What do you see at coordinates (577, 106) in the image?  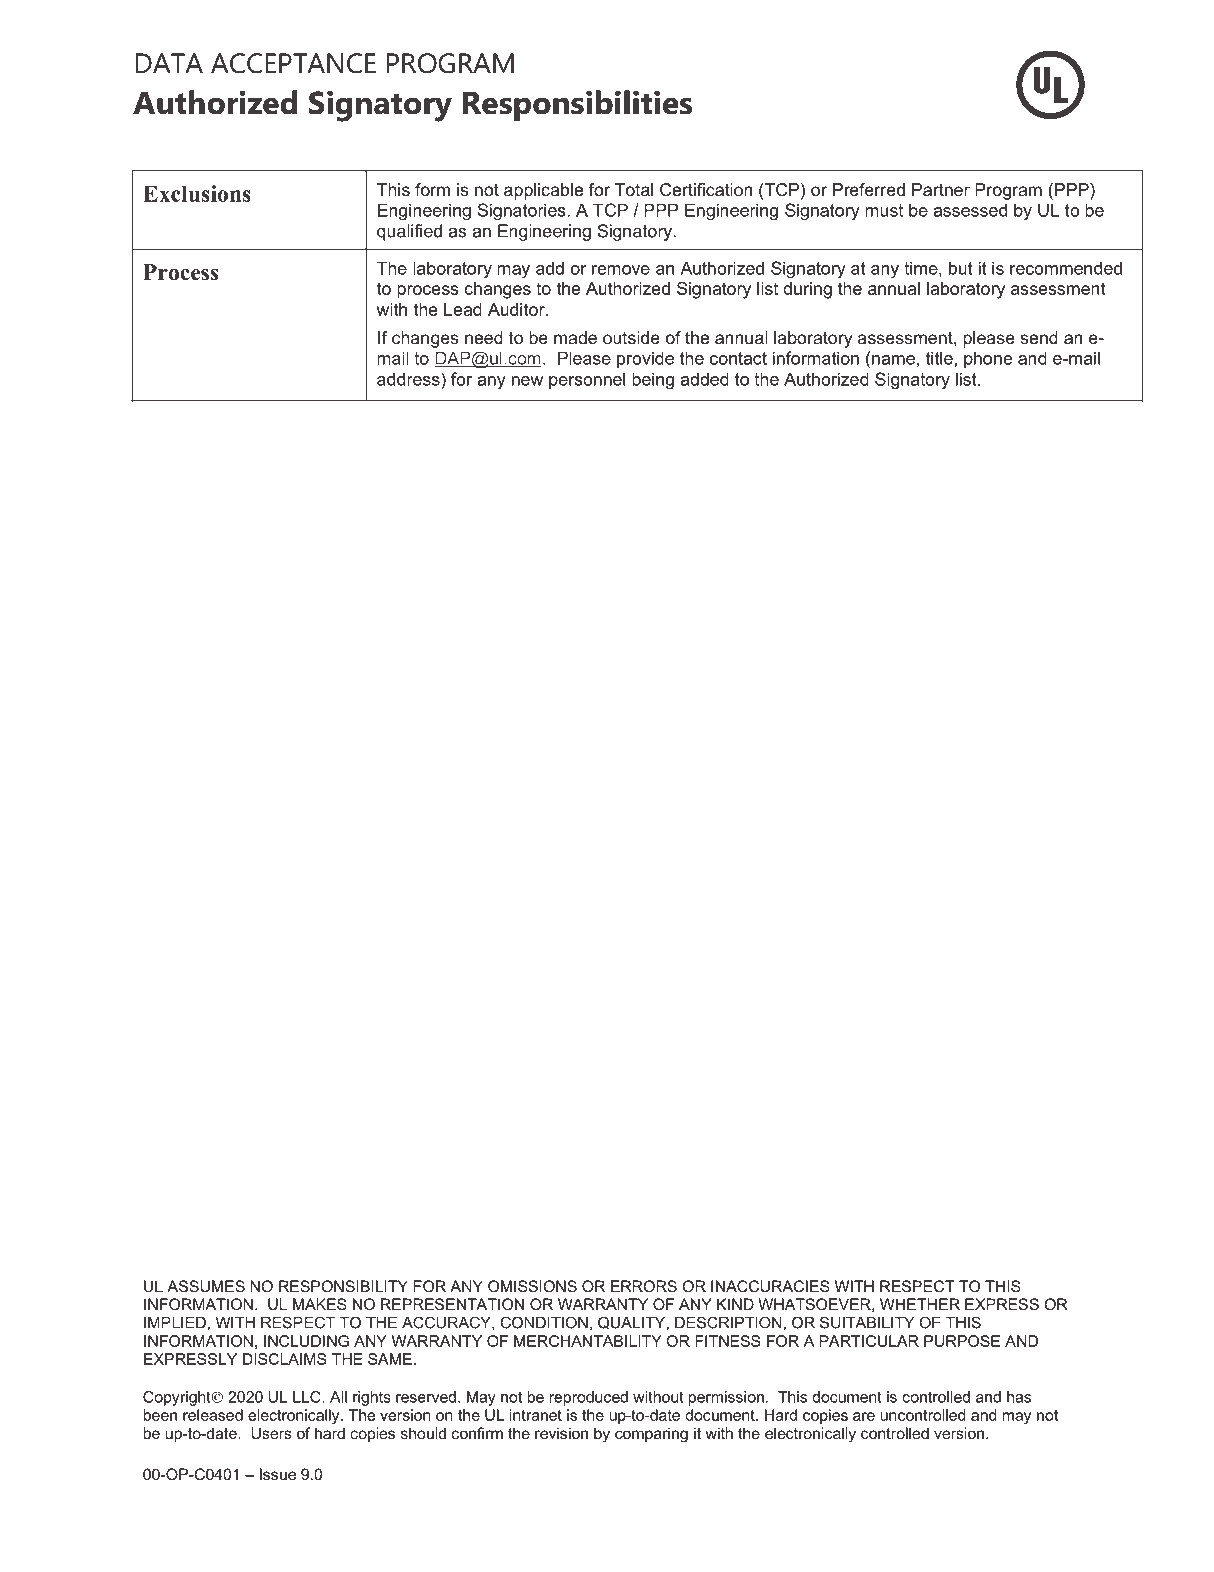 I see `Responsibilities` at bounding box center [577, 106].
